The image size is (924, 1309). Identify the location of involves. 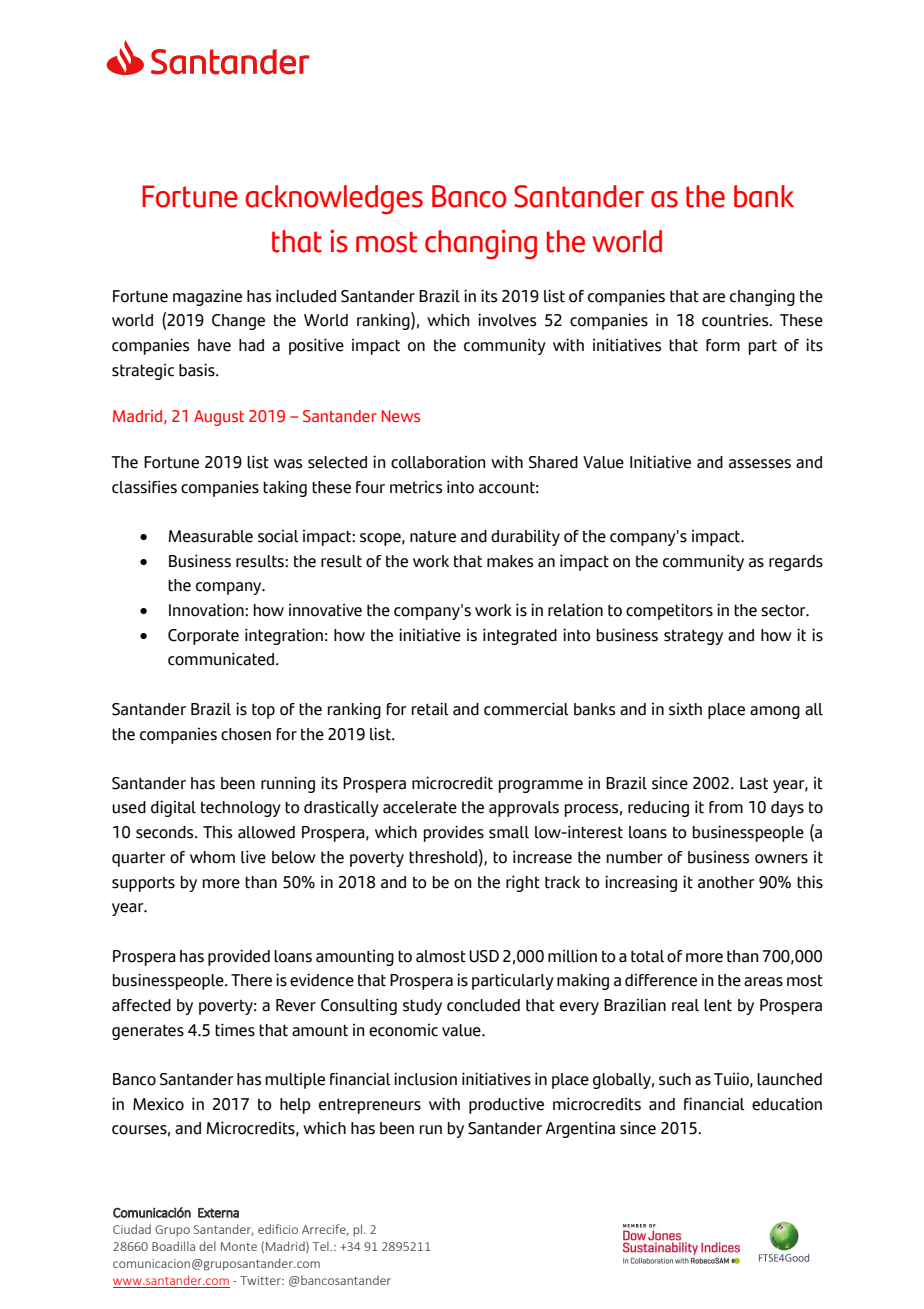
(507, 320).
